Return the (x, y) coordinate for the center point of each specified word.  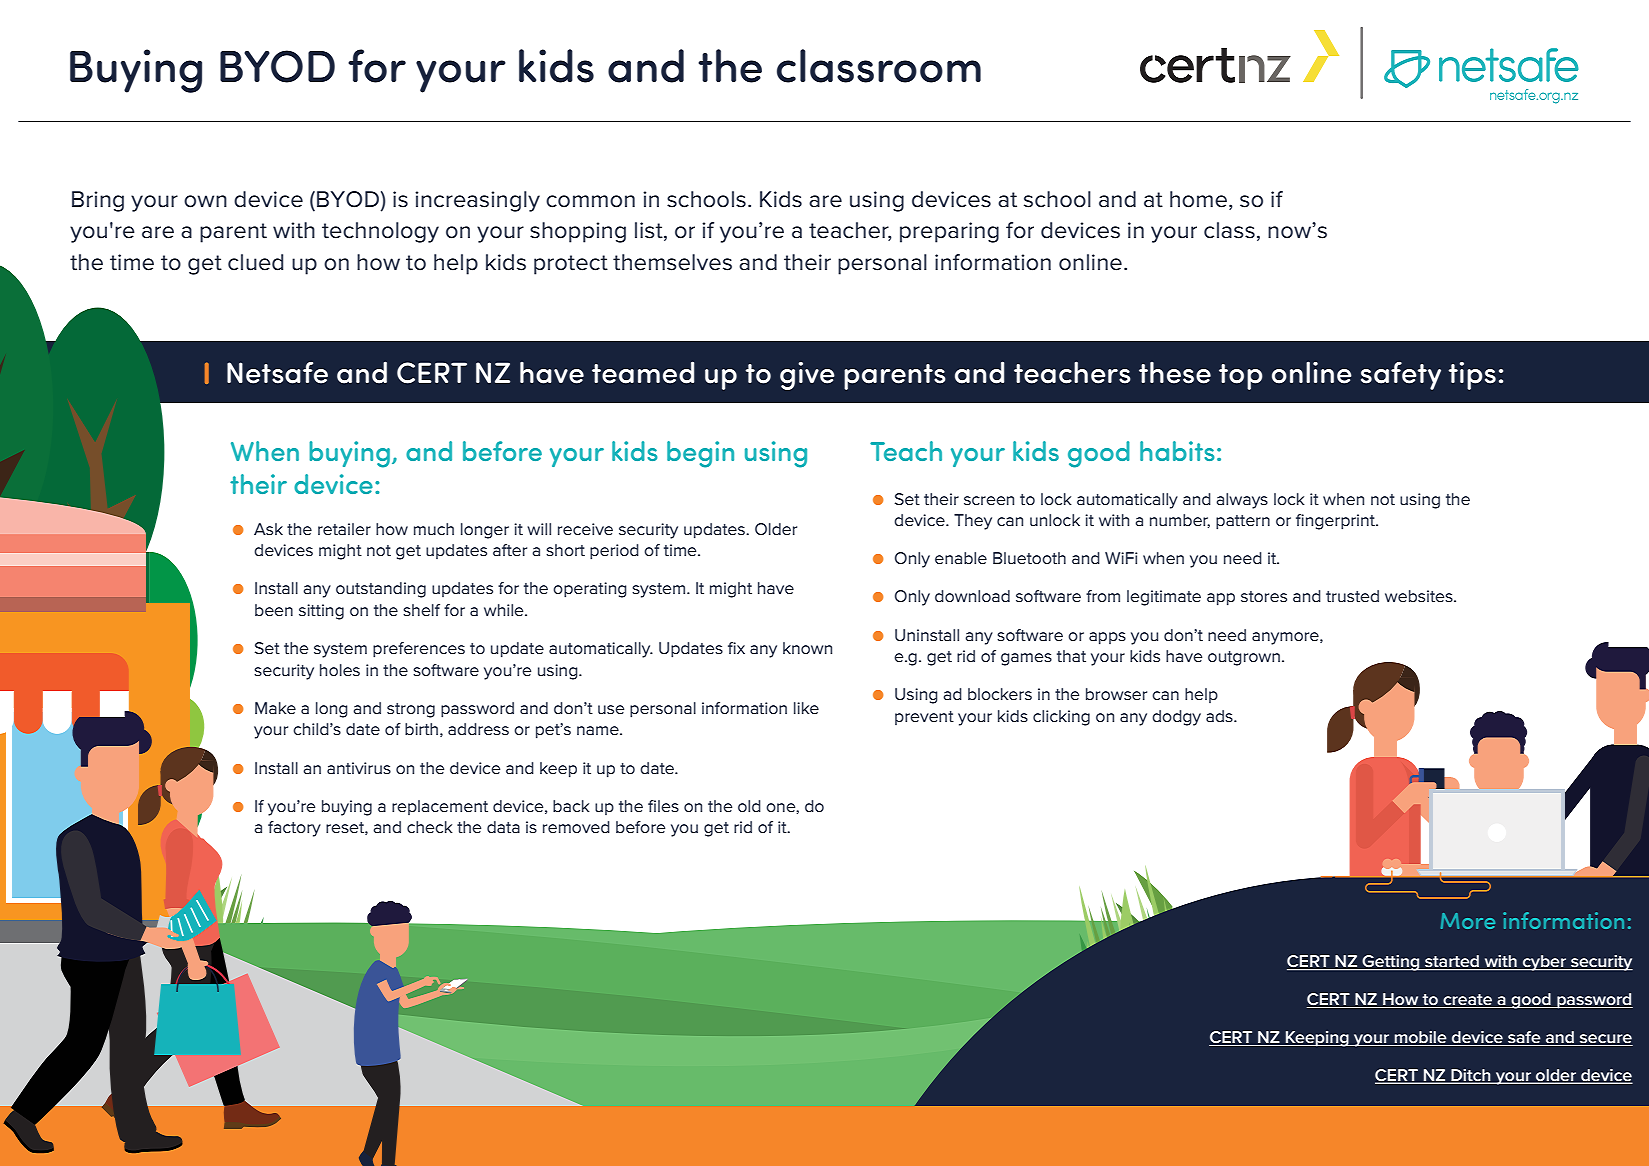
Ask (268, 529)
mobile (1420, 1037)
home (1198, 199)
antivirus (359, 768)
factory (294, 829)
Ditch (1471, 1076)
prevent (924, 718)
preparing (949, 232)
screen (989, 500)
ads (1220, 716)
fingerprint (1336, 522)
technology (380, 232)
